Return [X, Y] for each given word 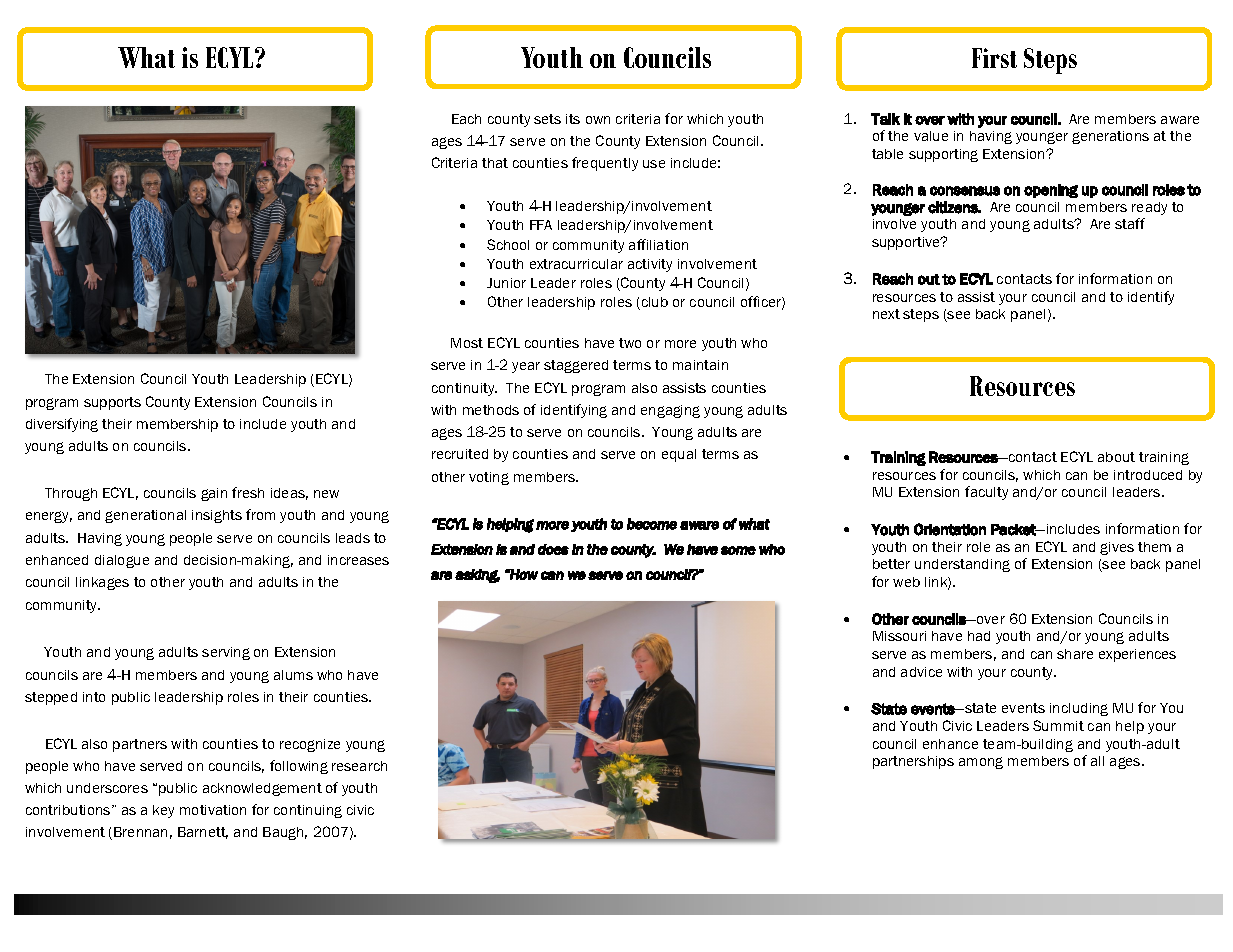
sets [547, 119]
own [598, 120]
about [1116, 457]
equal [679, 455]
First [994, 58]
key [163, 811]
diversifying [62, 425]
